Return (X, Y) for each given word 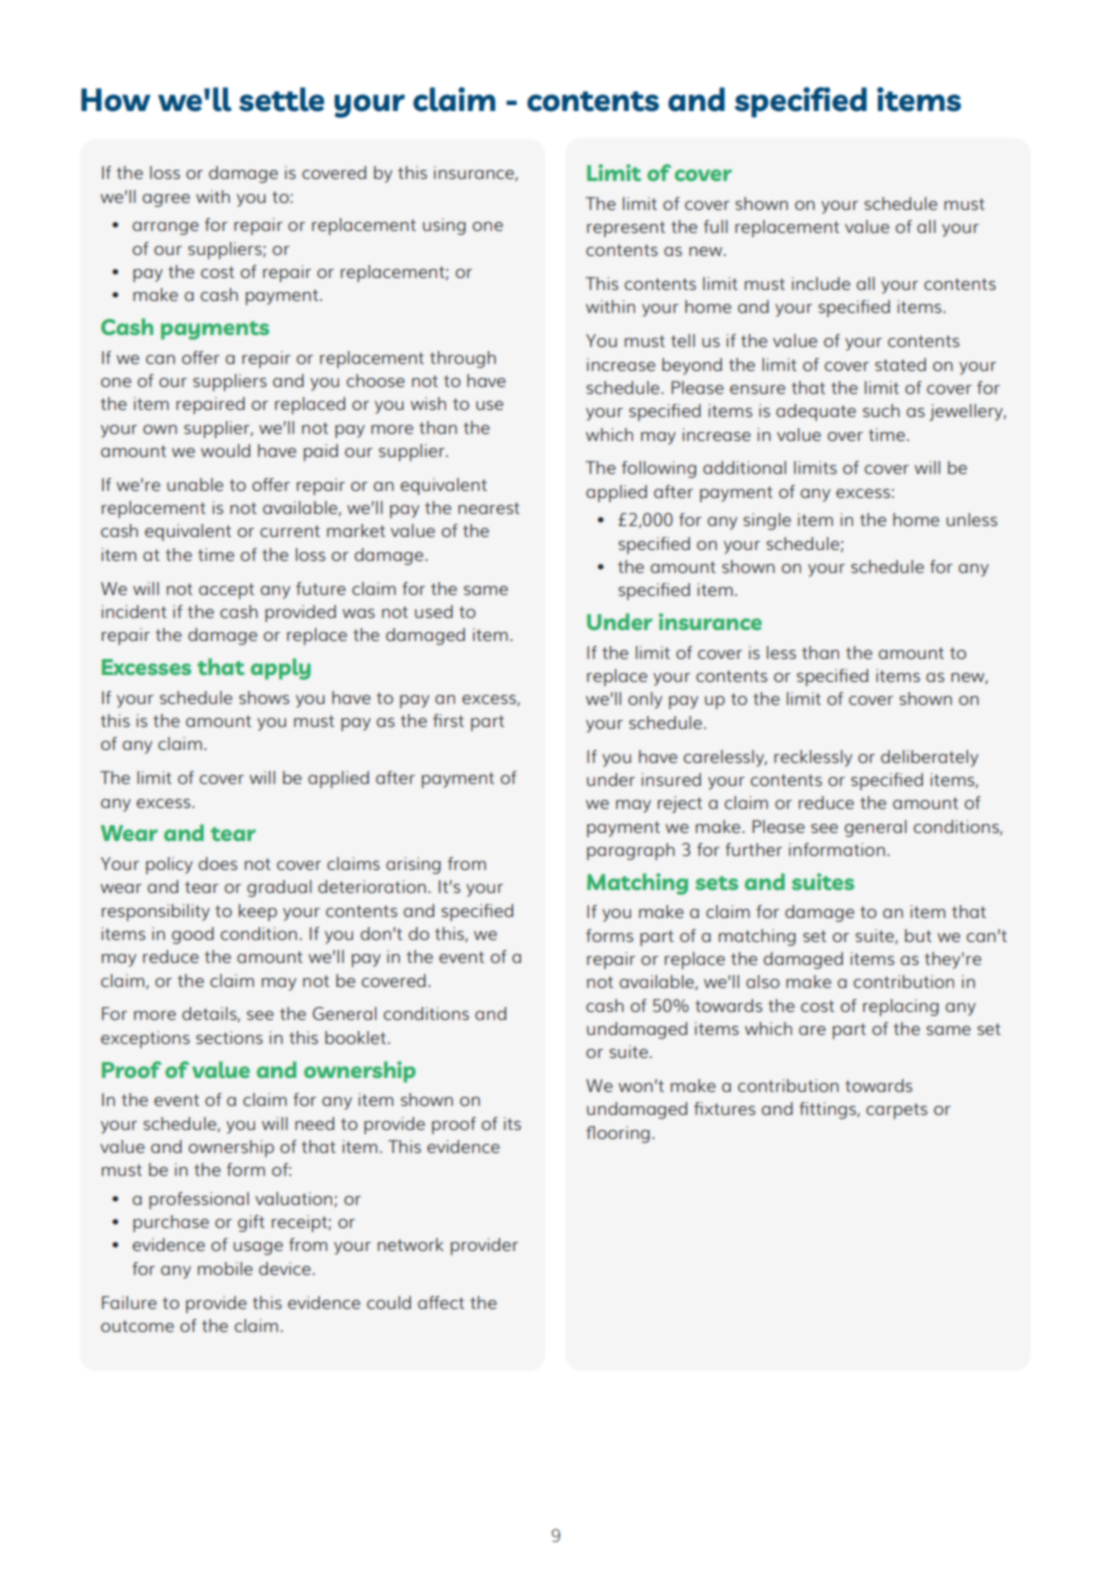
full (716, 226)
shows (264, 697)
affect (441, 1302)
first (448, 720)
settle (281, 99)
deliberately (929, 758)
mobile (225, 1268)
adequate (816, 412)
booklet (355, 1037)
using (444, 226)
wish (428, 403)
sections (229, 1037)
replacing (901, 1007)
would (225, 450)
